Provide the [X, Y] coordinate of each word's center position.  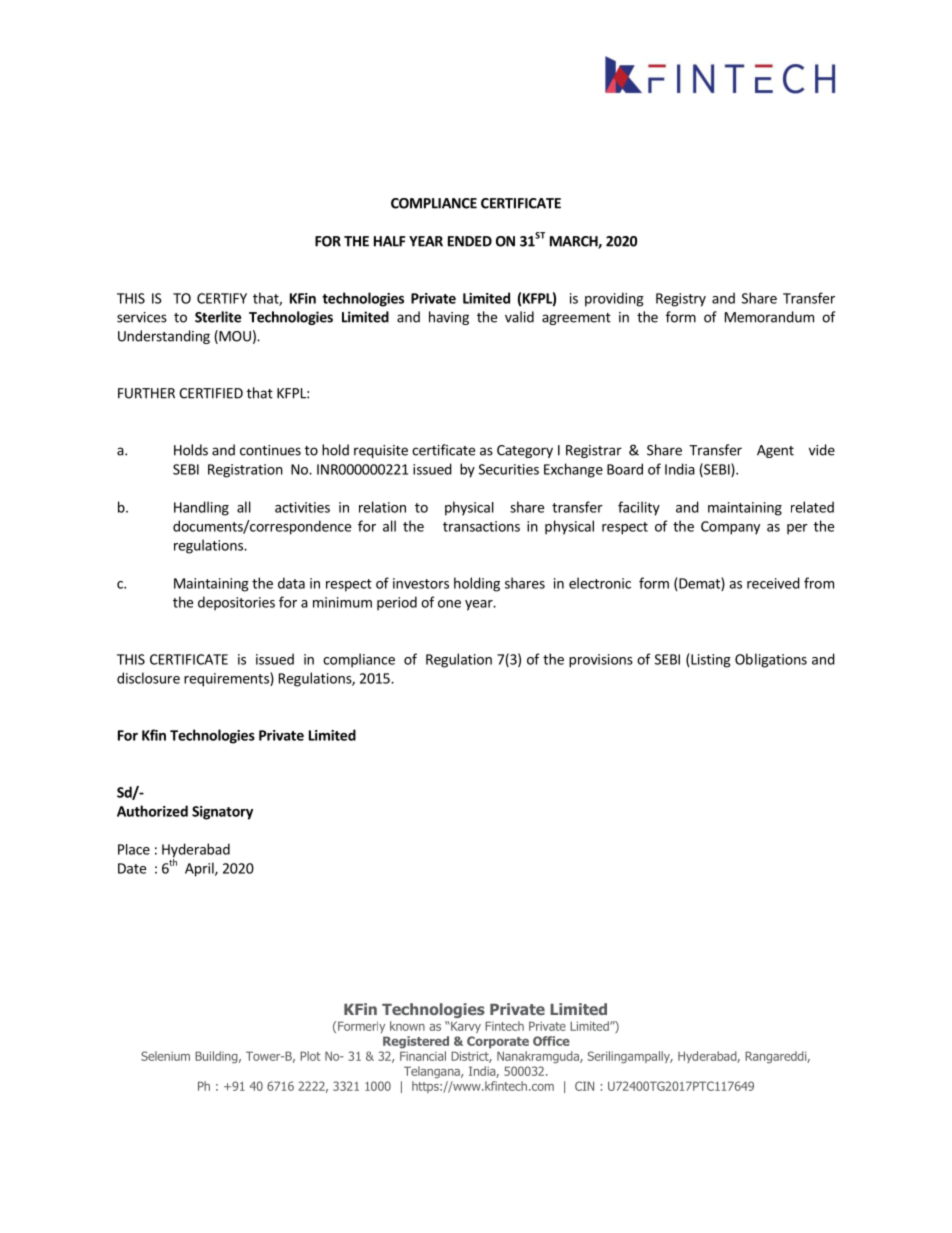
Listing [710, 661]
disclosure [148, 678]
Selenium [165, 1056]
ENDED [470, 241]
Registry [681, 300]
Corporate [498, 1042]
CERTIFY [222, 298]
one [449, 604]
